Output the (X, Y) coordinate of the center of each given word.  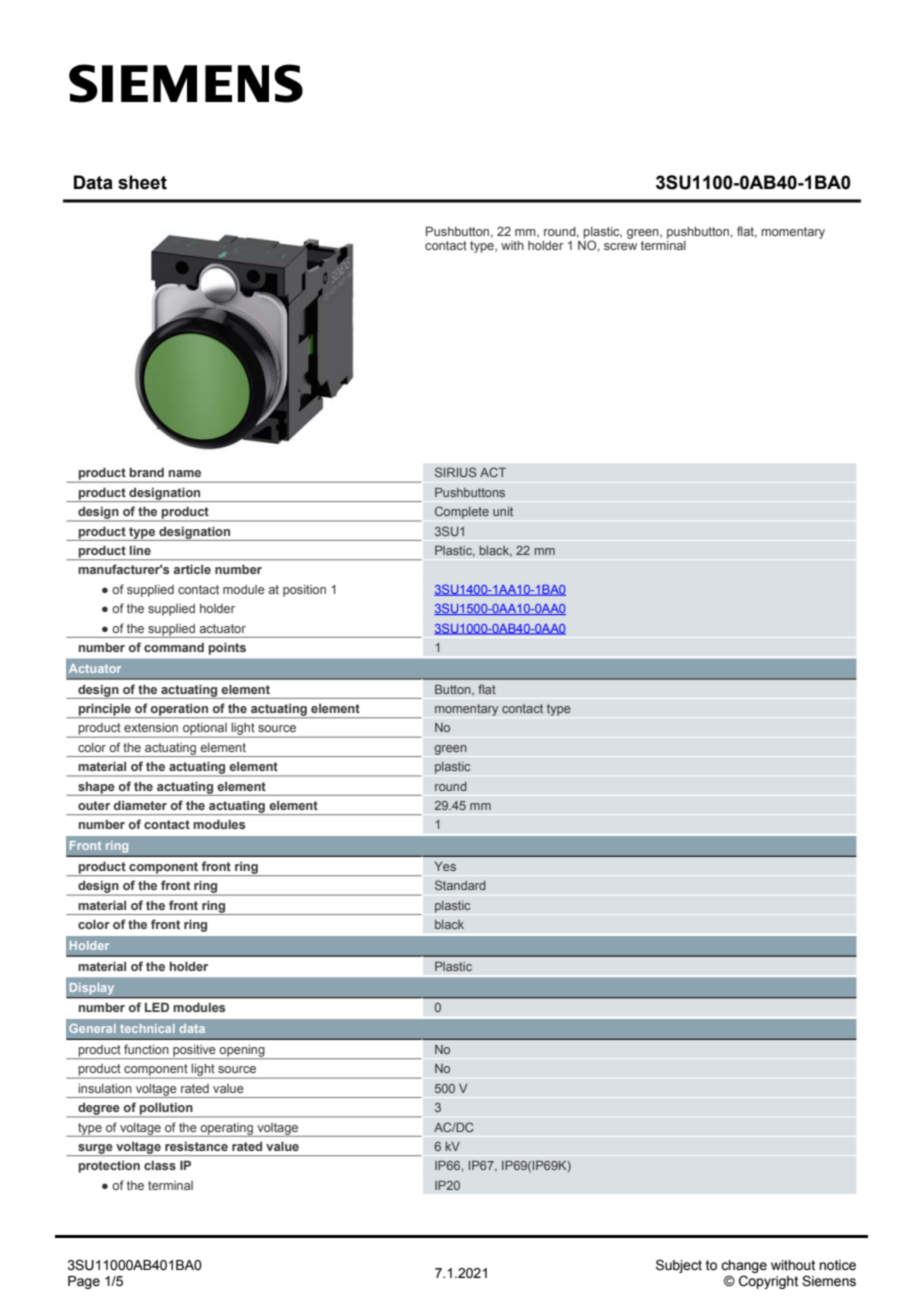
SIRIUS (456, 472)
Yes (445, 866)
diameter (140, 805)
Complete (462, 512)
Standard (460, 885)
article (192, 569)
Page (84, 1282)
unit (503, 511)
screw (620, 246)
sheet (142, 182)
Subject (679, 1266)
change (744, 1266)
